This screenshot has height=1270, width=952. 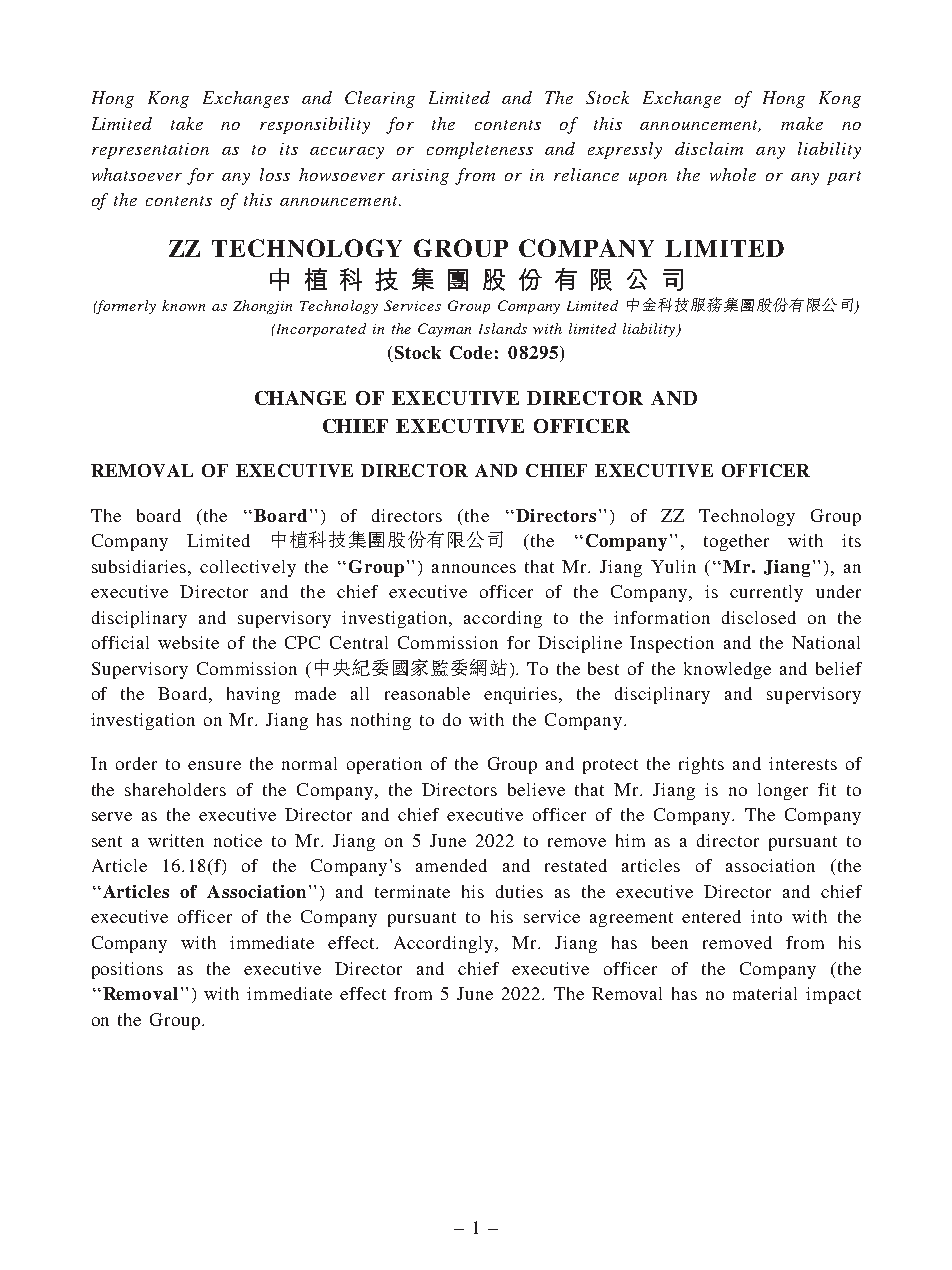 I want to click on duties, so click(x=519, y=891).
